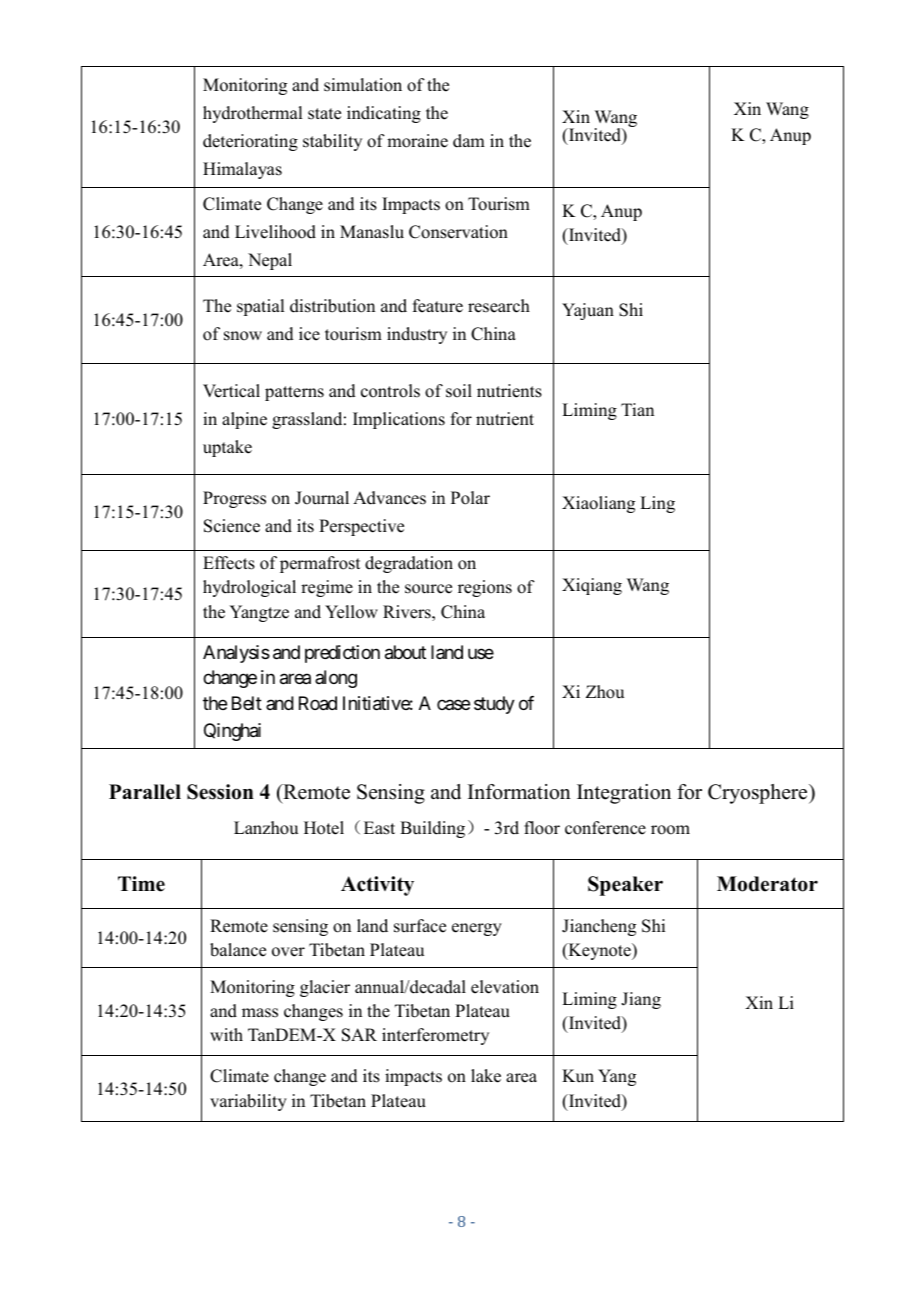 The image size is (924, 1308). Describe the element at coordinates (469, 141) in the image. I see `dam` at that location.
